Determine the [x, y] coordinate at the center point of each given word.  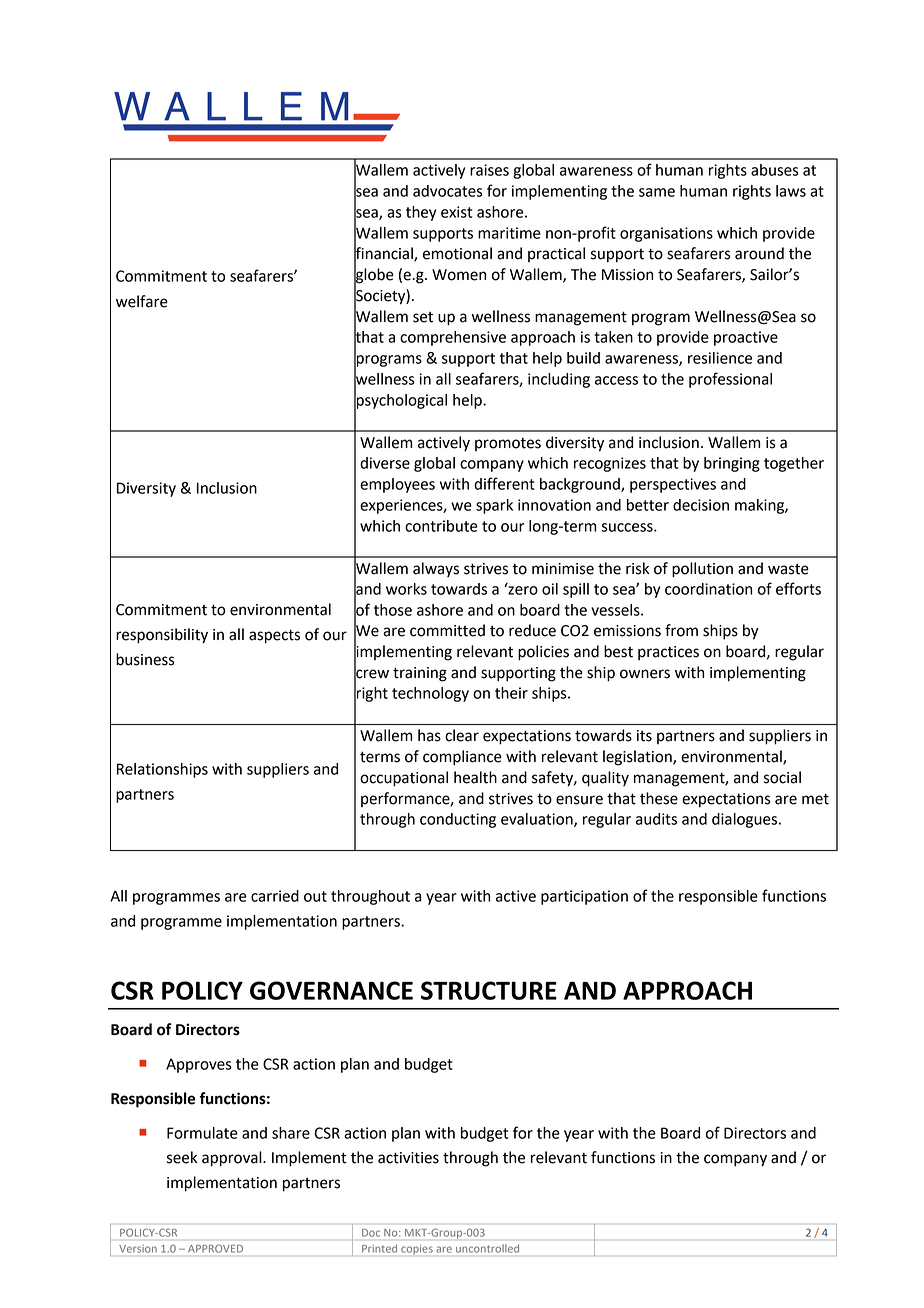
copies [417, 1250]
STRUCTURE [489, 990]
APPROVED [215, 1249]
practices [668, 653]
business [145, 659]
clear [462, 735]
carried [275, 896]
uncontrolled [487, 1249]
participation [584, 897]
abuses [775, 170]
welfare [142, 301]
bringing [732, 464]
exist [456, 212]
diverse [385, 463]
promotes [508, 444]
